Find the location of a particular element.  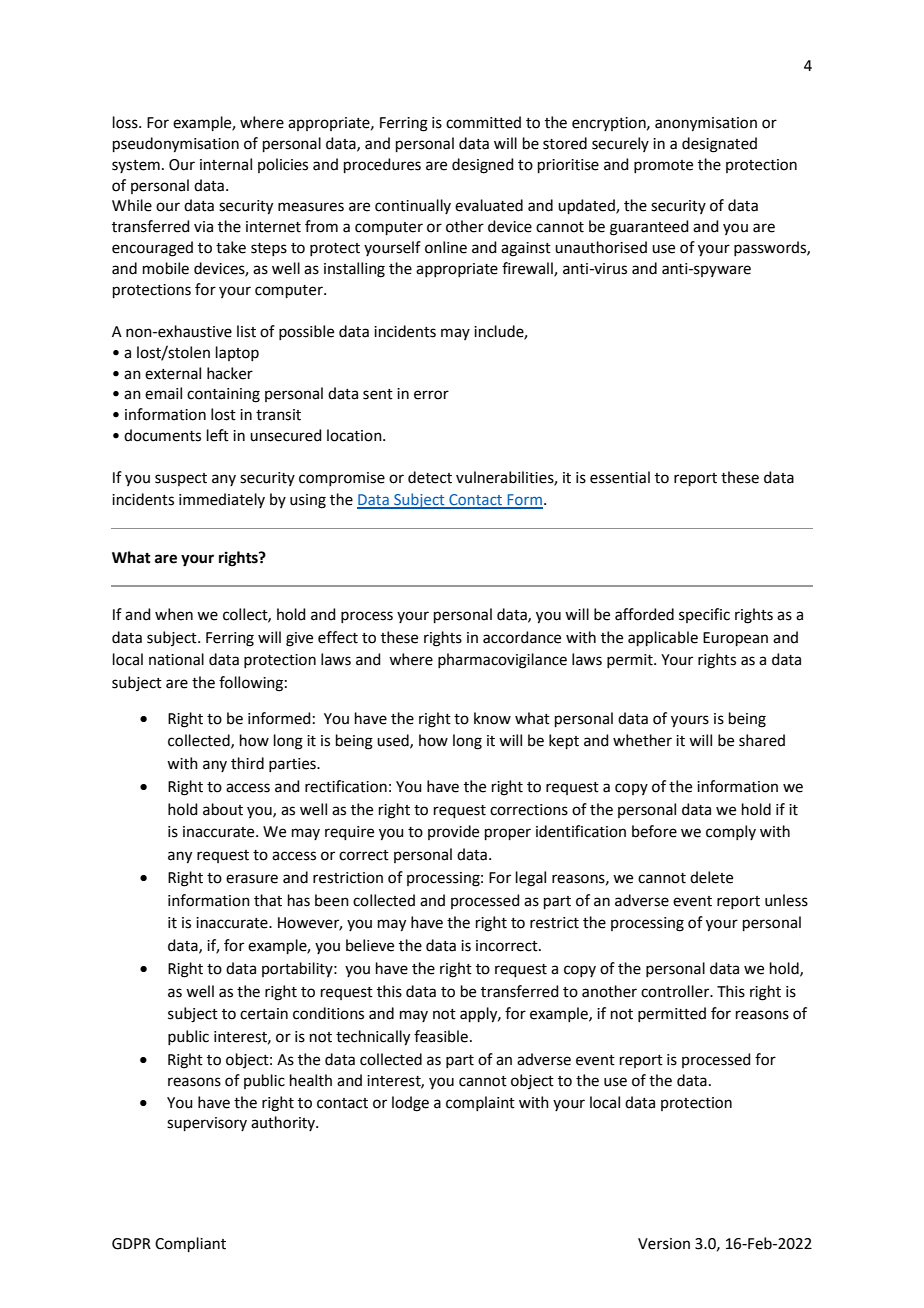

Version is located at coordinates (664, 1244).
